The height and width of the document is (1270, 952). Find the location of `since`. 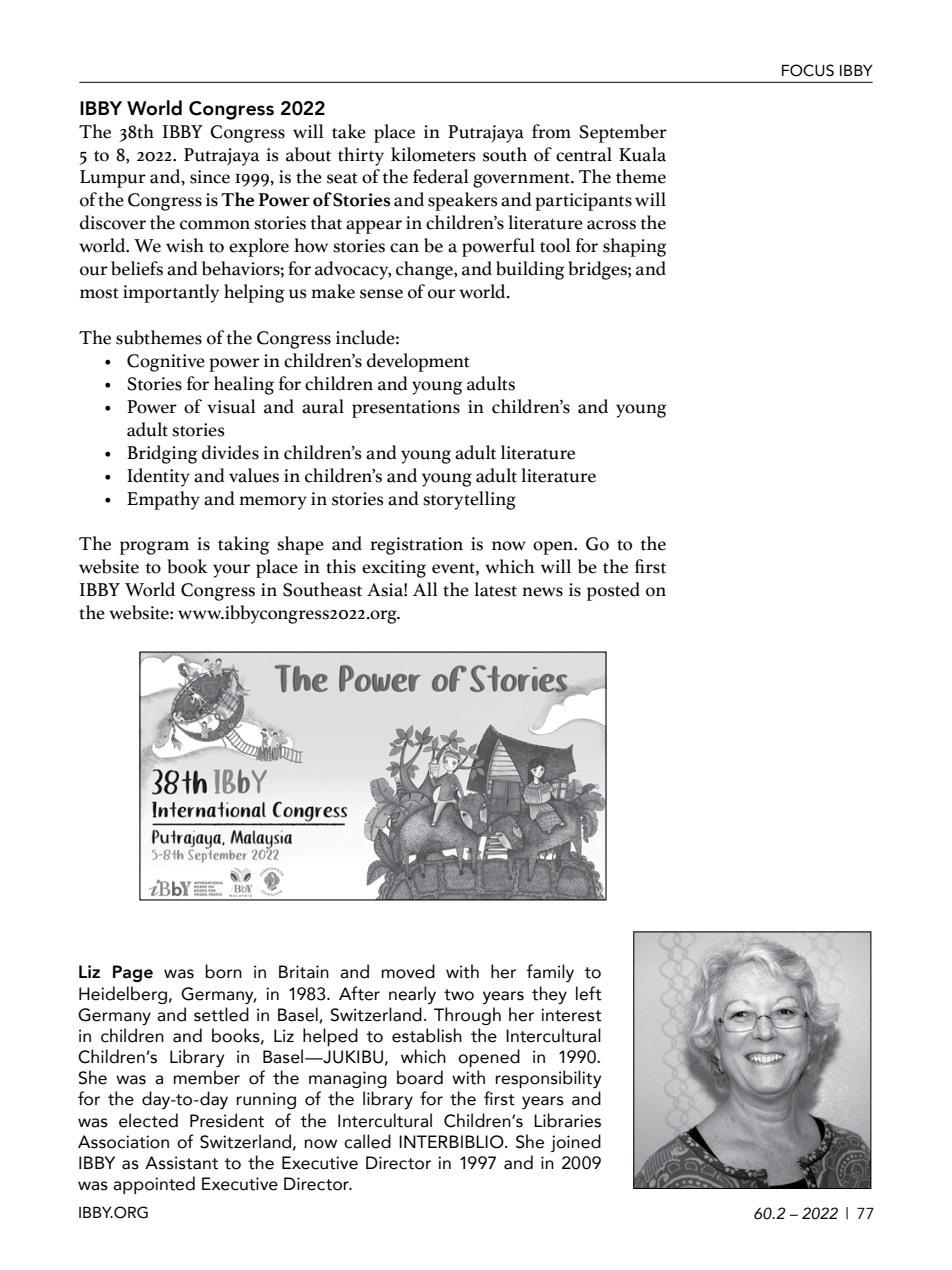

since is located at coordinates (210, 177).
